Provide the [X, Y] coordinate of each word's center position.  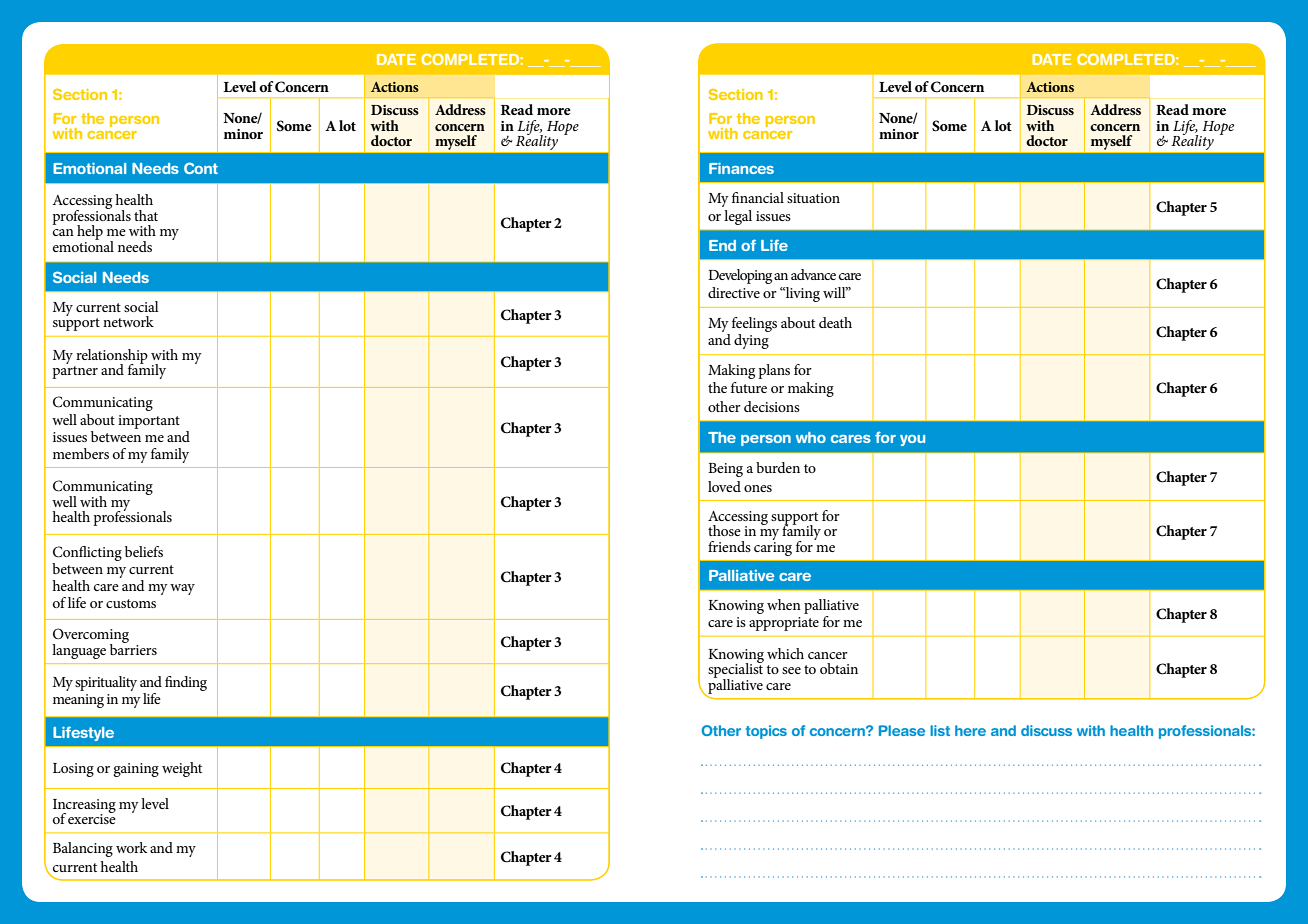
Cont [201, 168]
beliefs [144, 551]
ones [758, 488]
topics [766, 732]
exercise [92, 818]
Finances [741, 168]
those [724, 530]
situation [813, 198]
